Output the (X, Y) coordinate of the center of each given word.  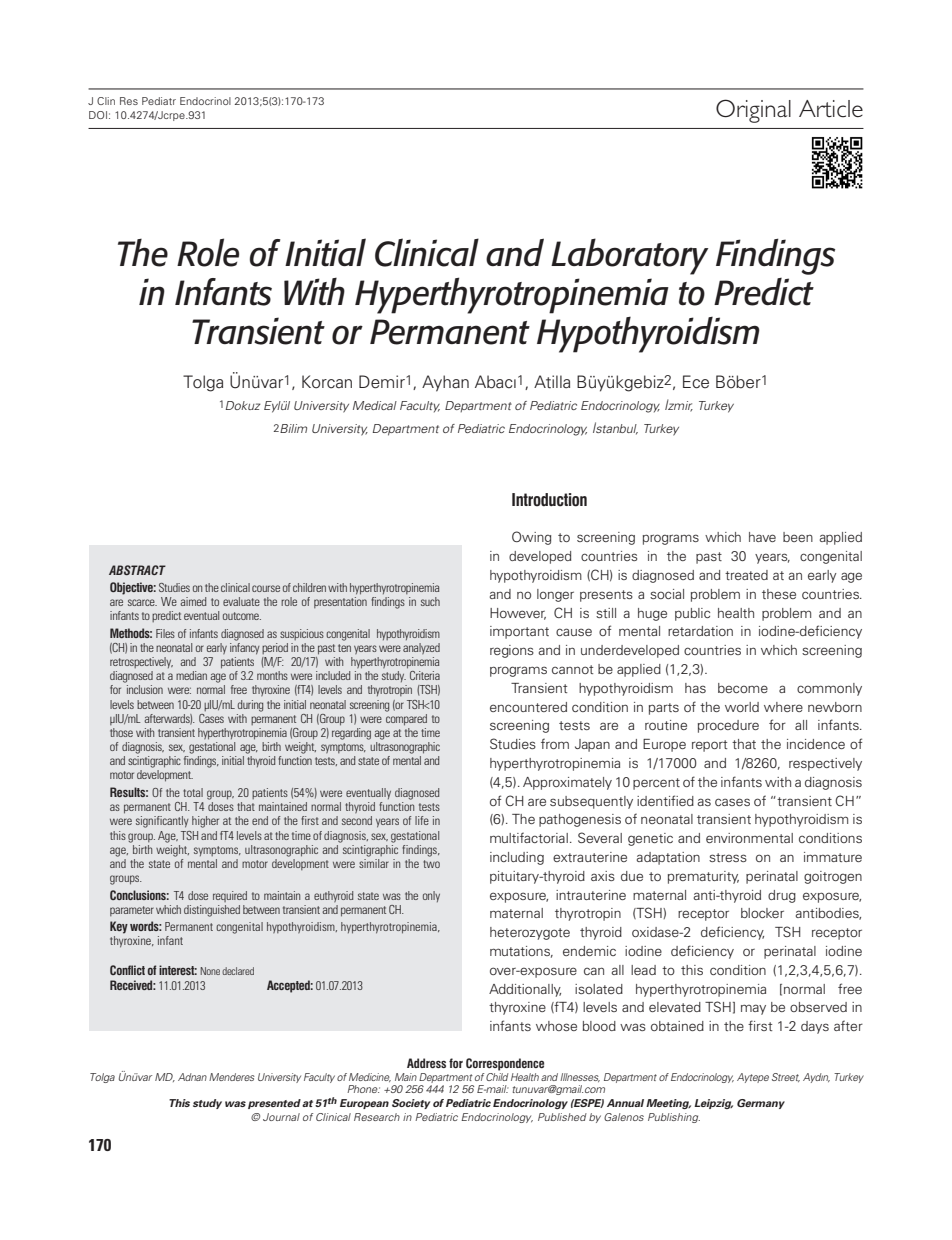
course (266, 588)
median (191, 675)
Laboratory (629, 256)
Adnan (192, 1077)
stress (728, 857)
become (743, 688)
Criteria (425, 675)
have (762, 537)
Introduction (549, 500)
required (230, 896)
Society (411, 1104)
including (517, 858)
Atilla (552, 382)
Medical (375, 405)
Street (786, 1077)
